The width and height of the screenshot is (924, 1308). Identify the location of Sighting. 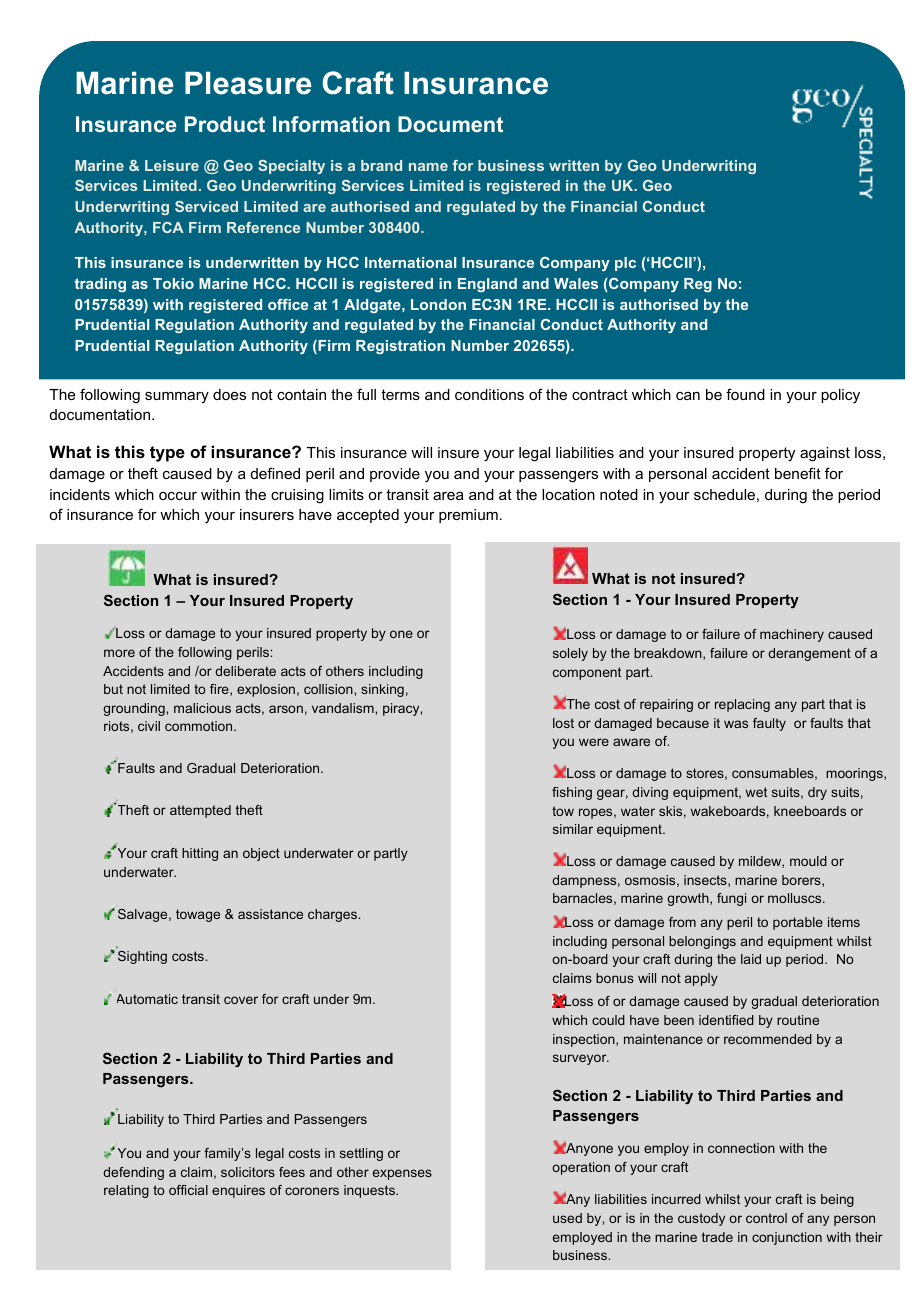
(142, 957).
